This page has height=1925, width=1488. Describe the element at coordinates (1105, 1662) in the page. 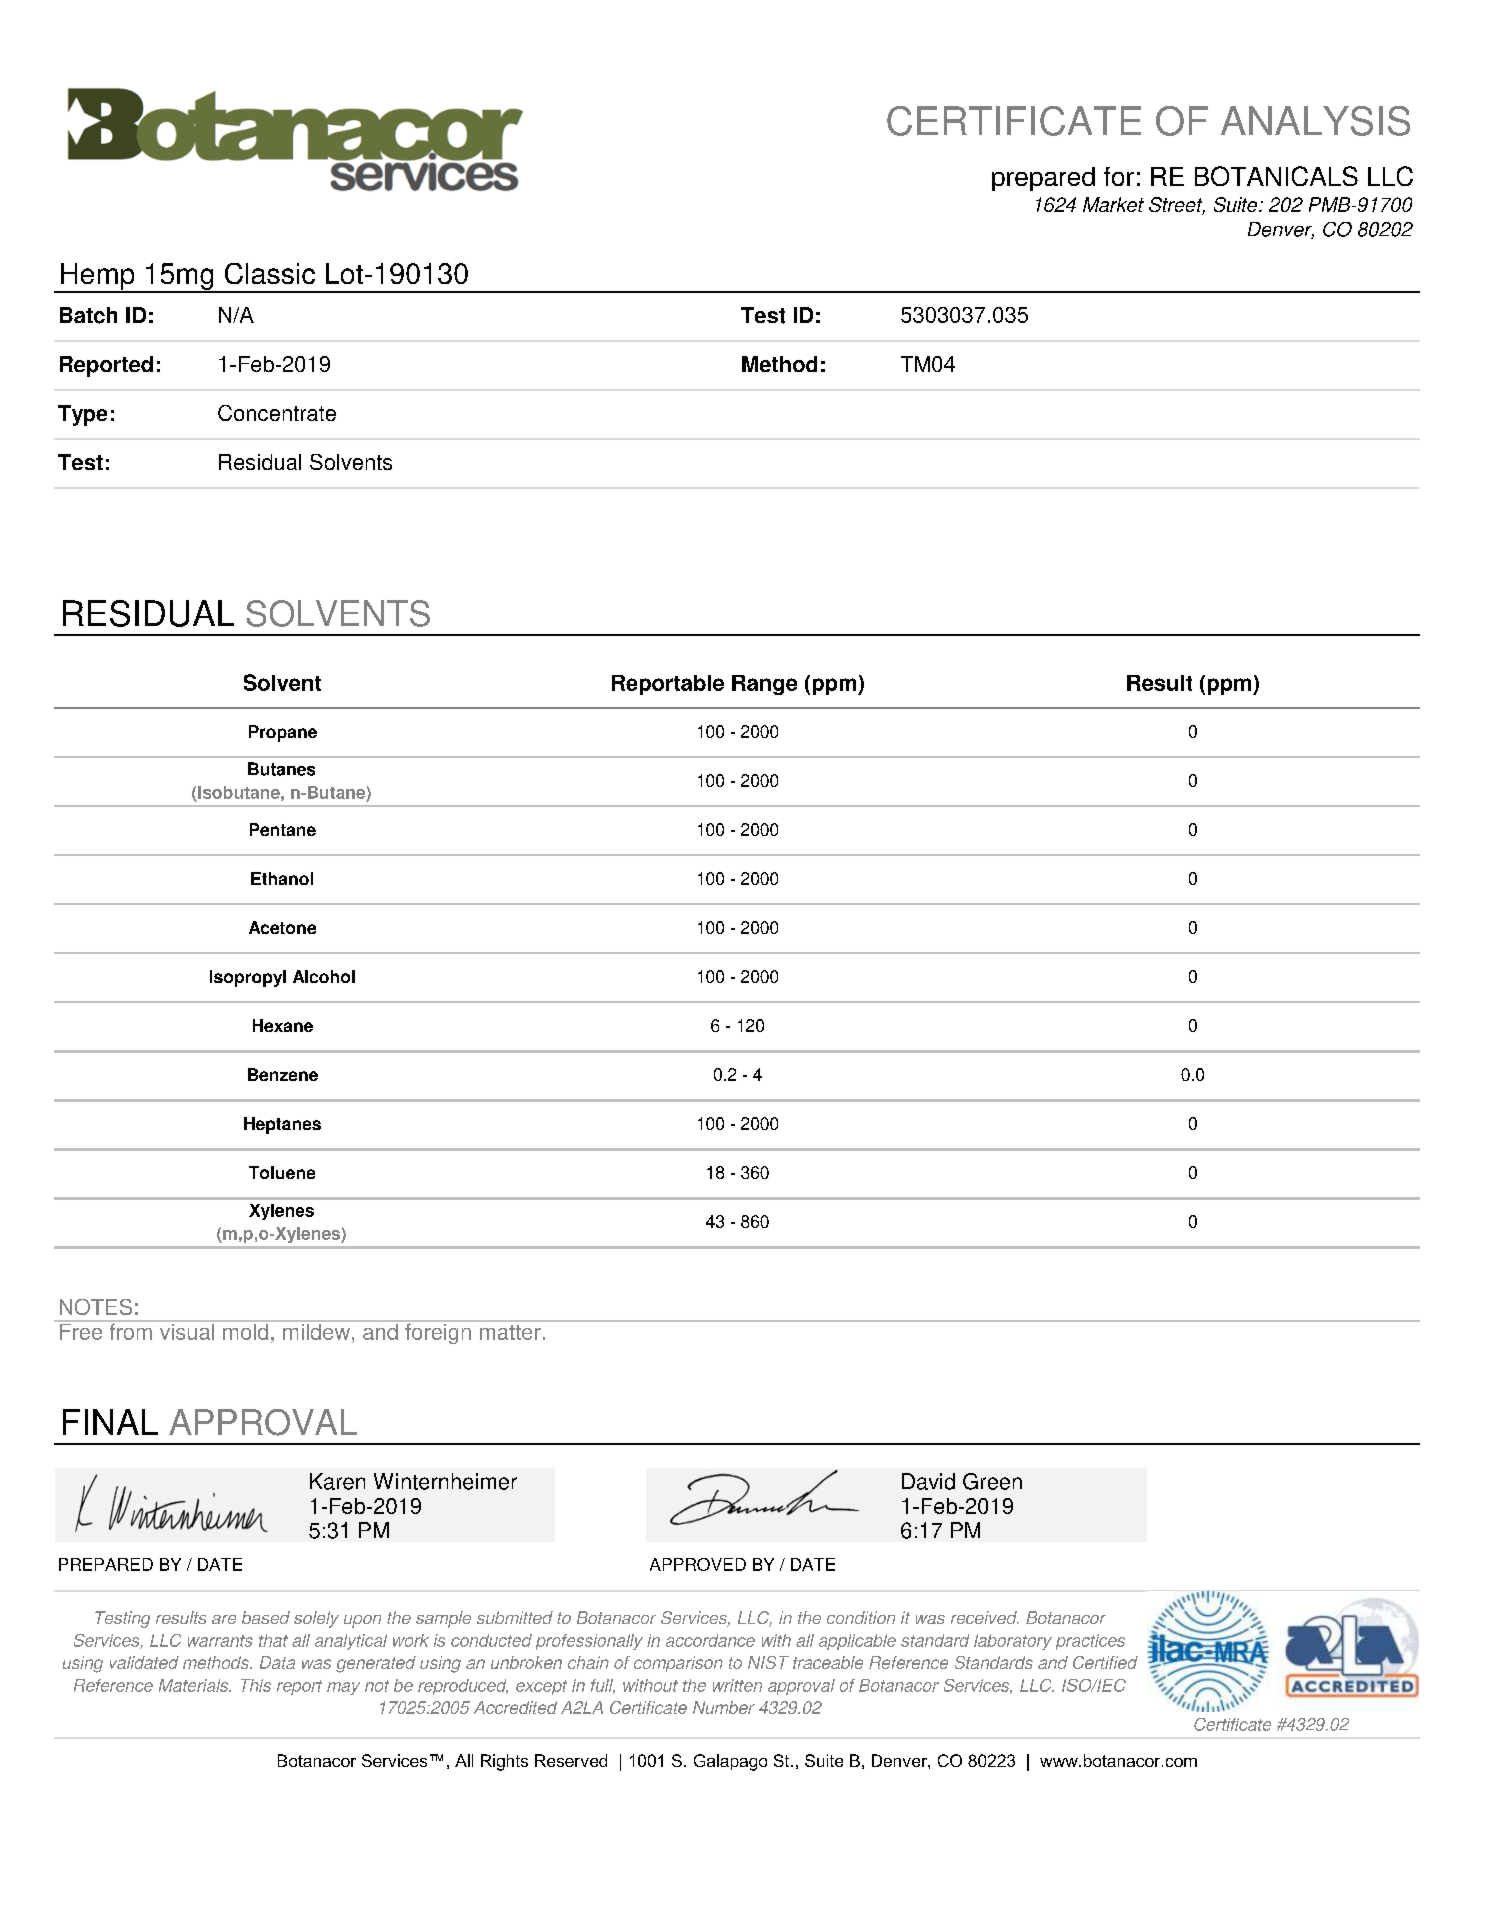

I see `Certified` at that location.
